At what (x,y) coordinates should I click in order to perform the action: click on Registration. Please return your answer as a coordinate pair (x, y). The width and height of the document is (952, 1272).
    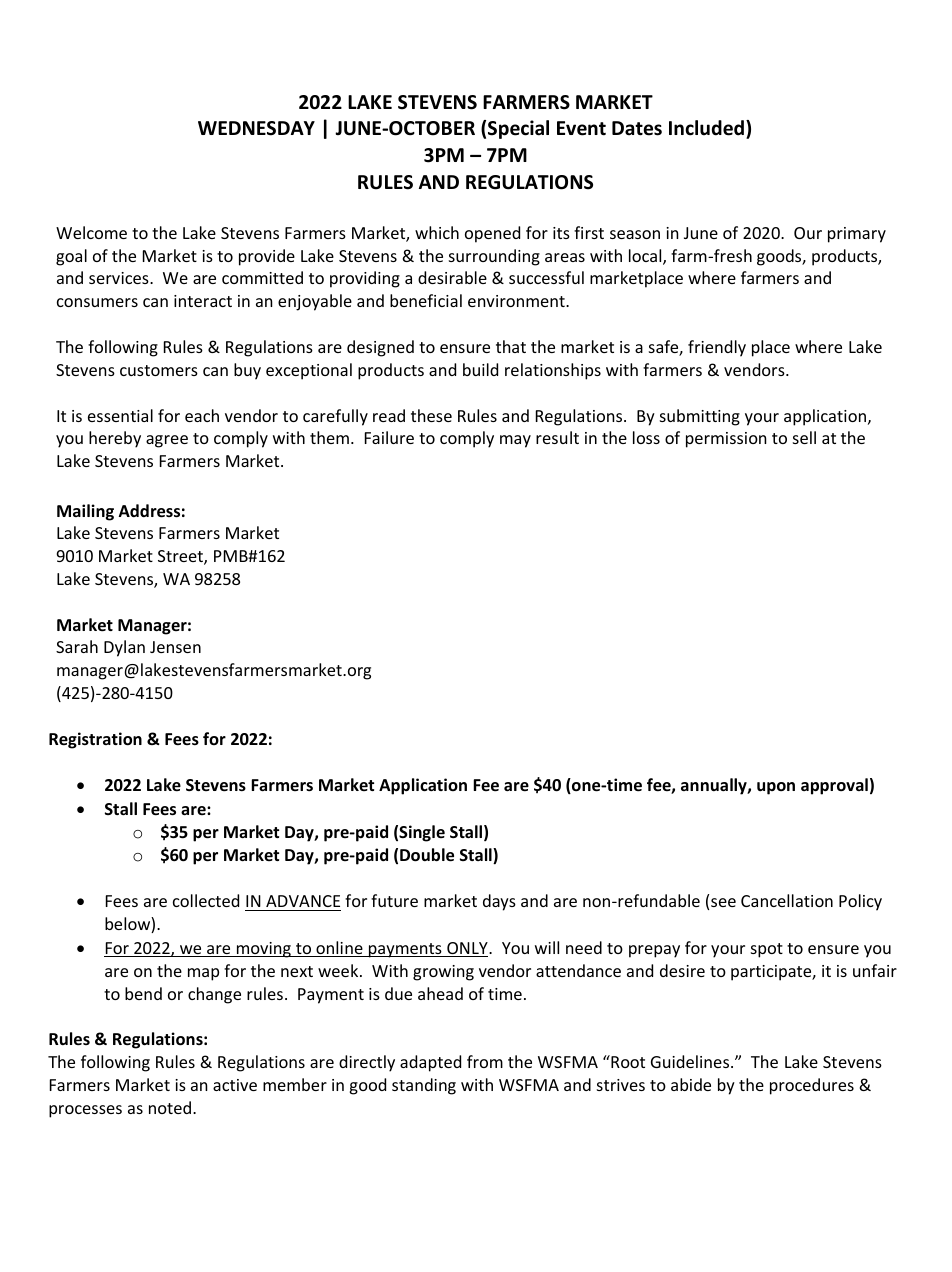
    Looking at the image, I should click on (95, 740).
